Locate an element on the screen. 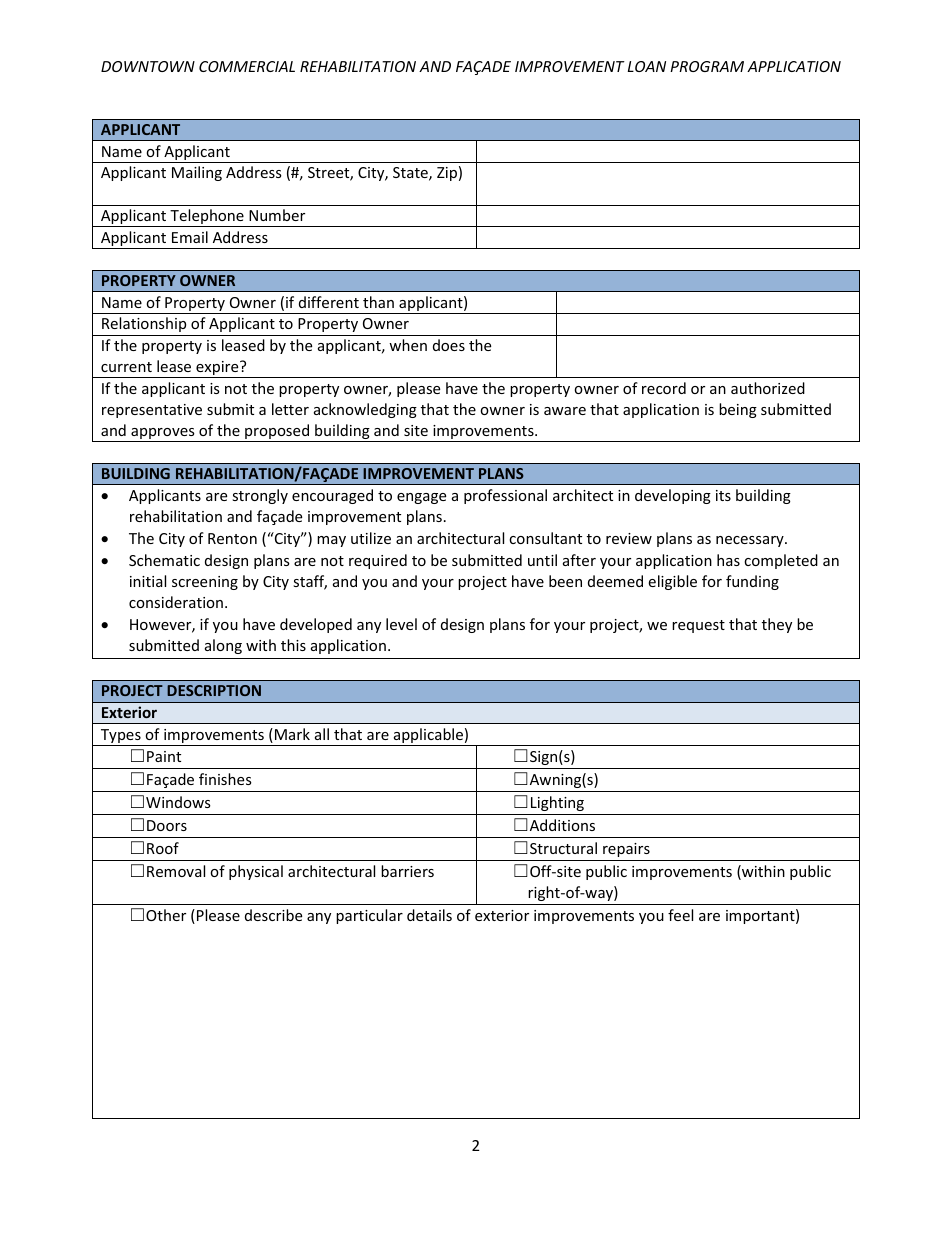 The width and height of the screenshot is (952, 1233). Paint is located at coordinates (164, 756).
